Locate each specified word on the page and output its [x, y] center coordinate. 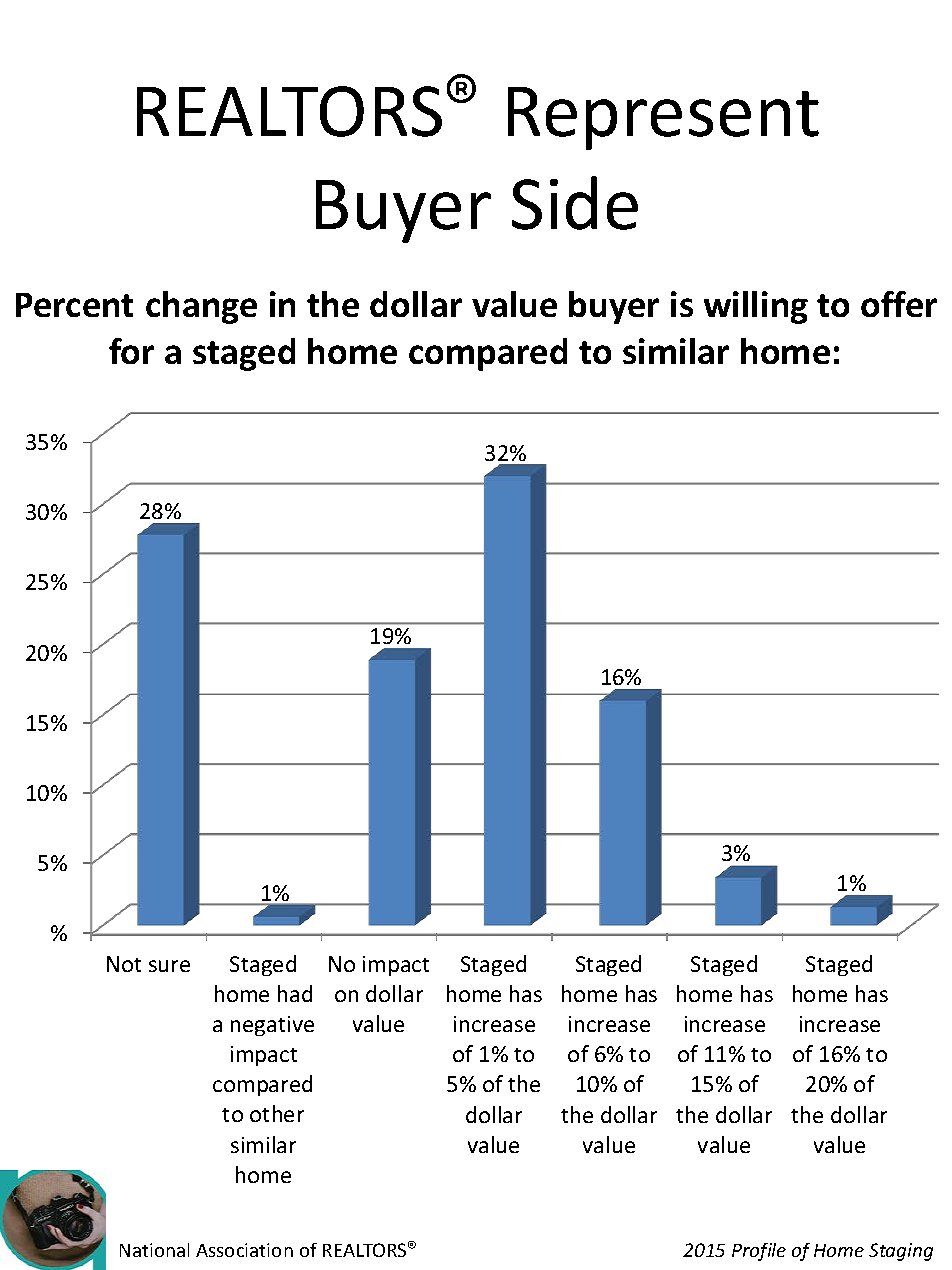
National [154, 1250]
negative [272, 1026]
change [201, 307]
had [295, 993]
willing [756, 307]
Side [575, 203]
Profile [759, 1252]
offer [899, 304]
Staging [901, 1252]
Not [124, 964]
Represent [663, 118]
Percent [74, 305]
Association [244, 1250]
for [131, 351]
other [277, 1113]
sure [169, 966]
